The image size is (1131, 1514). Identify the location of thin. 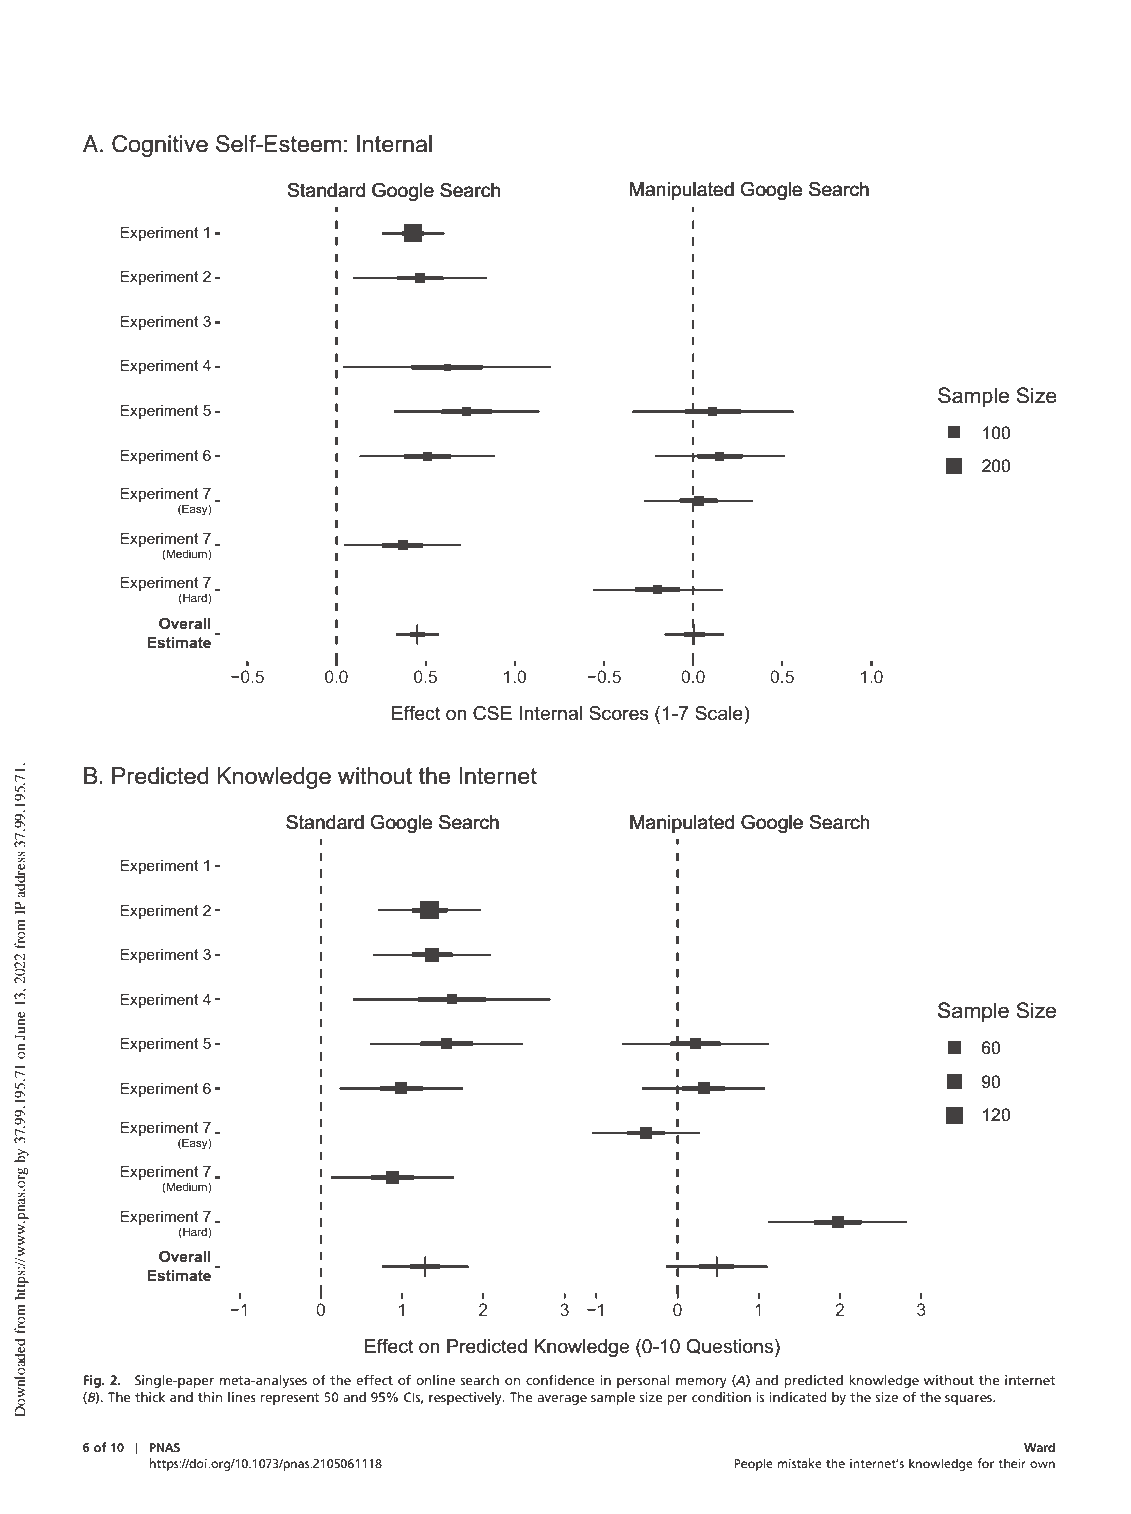
(210, 1397).
